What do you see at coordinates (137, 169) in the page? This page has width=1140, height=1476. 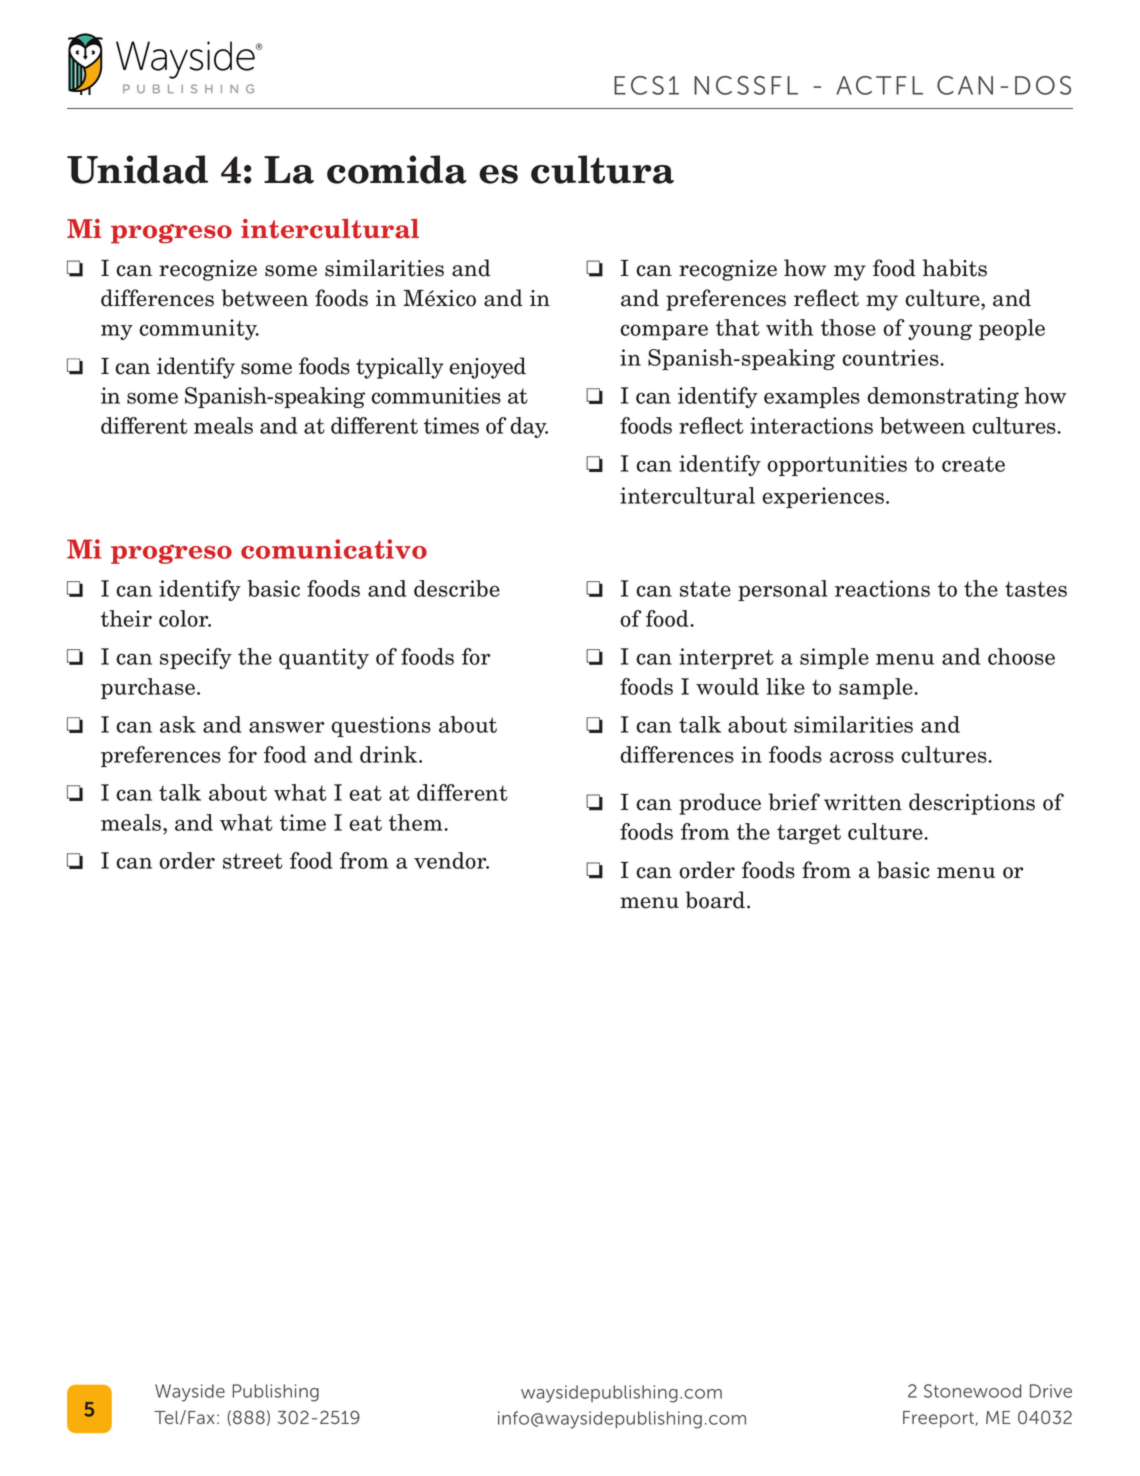 I see `Unidad` at bounding box center [137, 169].
